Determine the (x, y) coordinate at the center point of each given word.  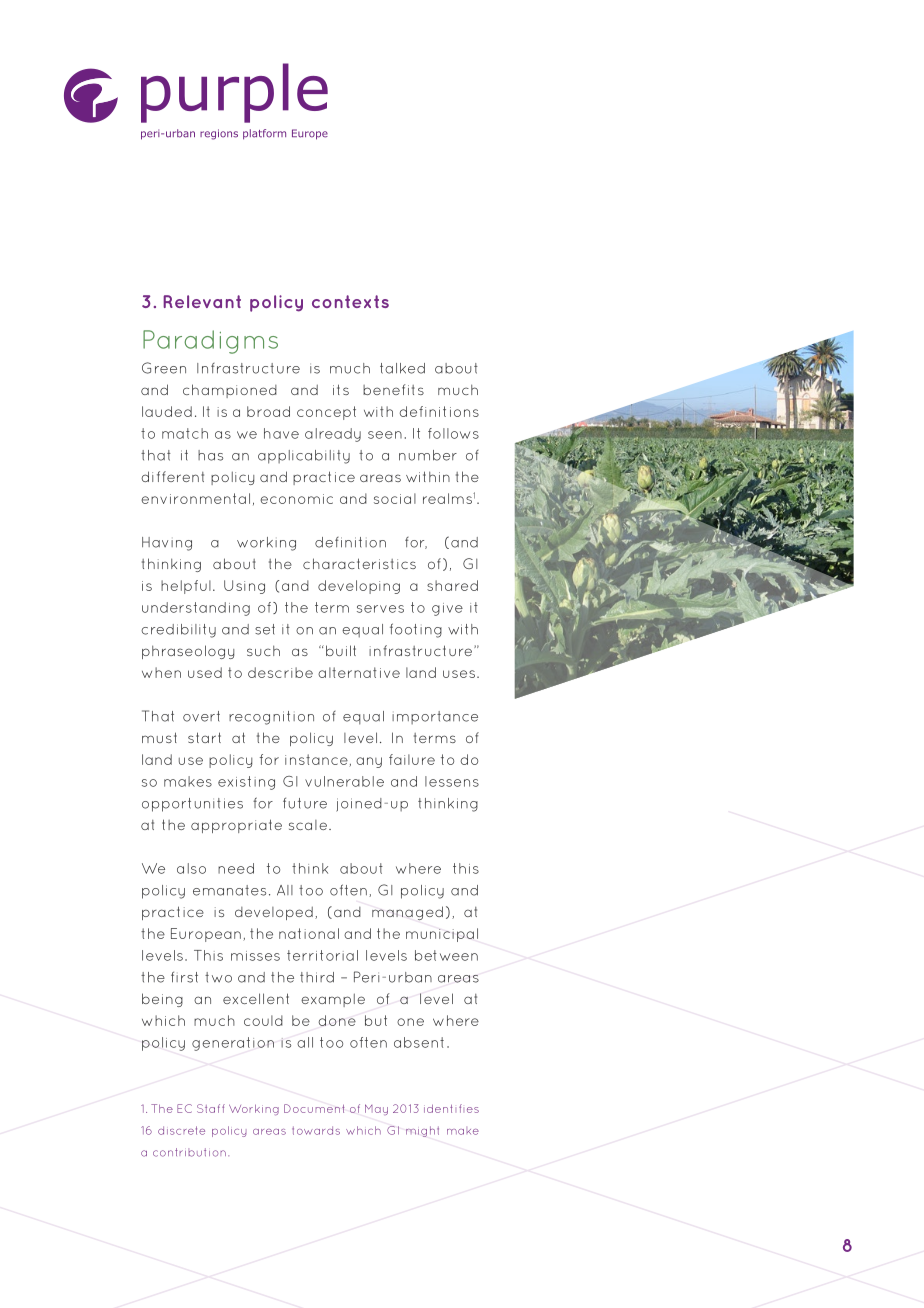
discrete (181, 1130)
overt (201, 716)
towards (316, 1130)
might (422, 1131)
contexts (350, 301)
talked (402, 368)
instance (317, 760)
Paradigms (210, 342)
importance (435, 717)
